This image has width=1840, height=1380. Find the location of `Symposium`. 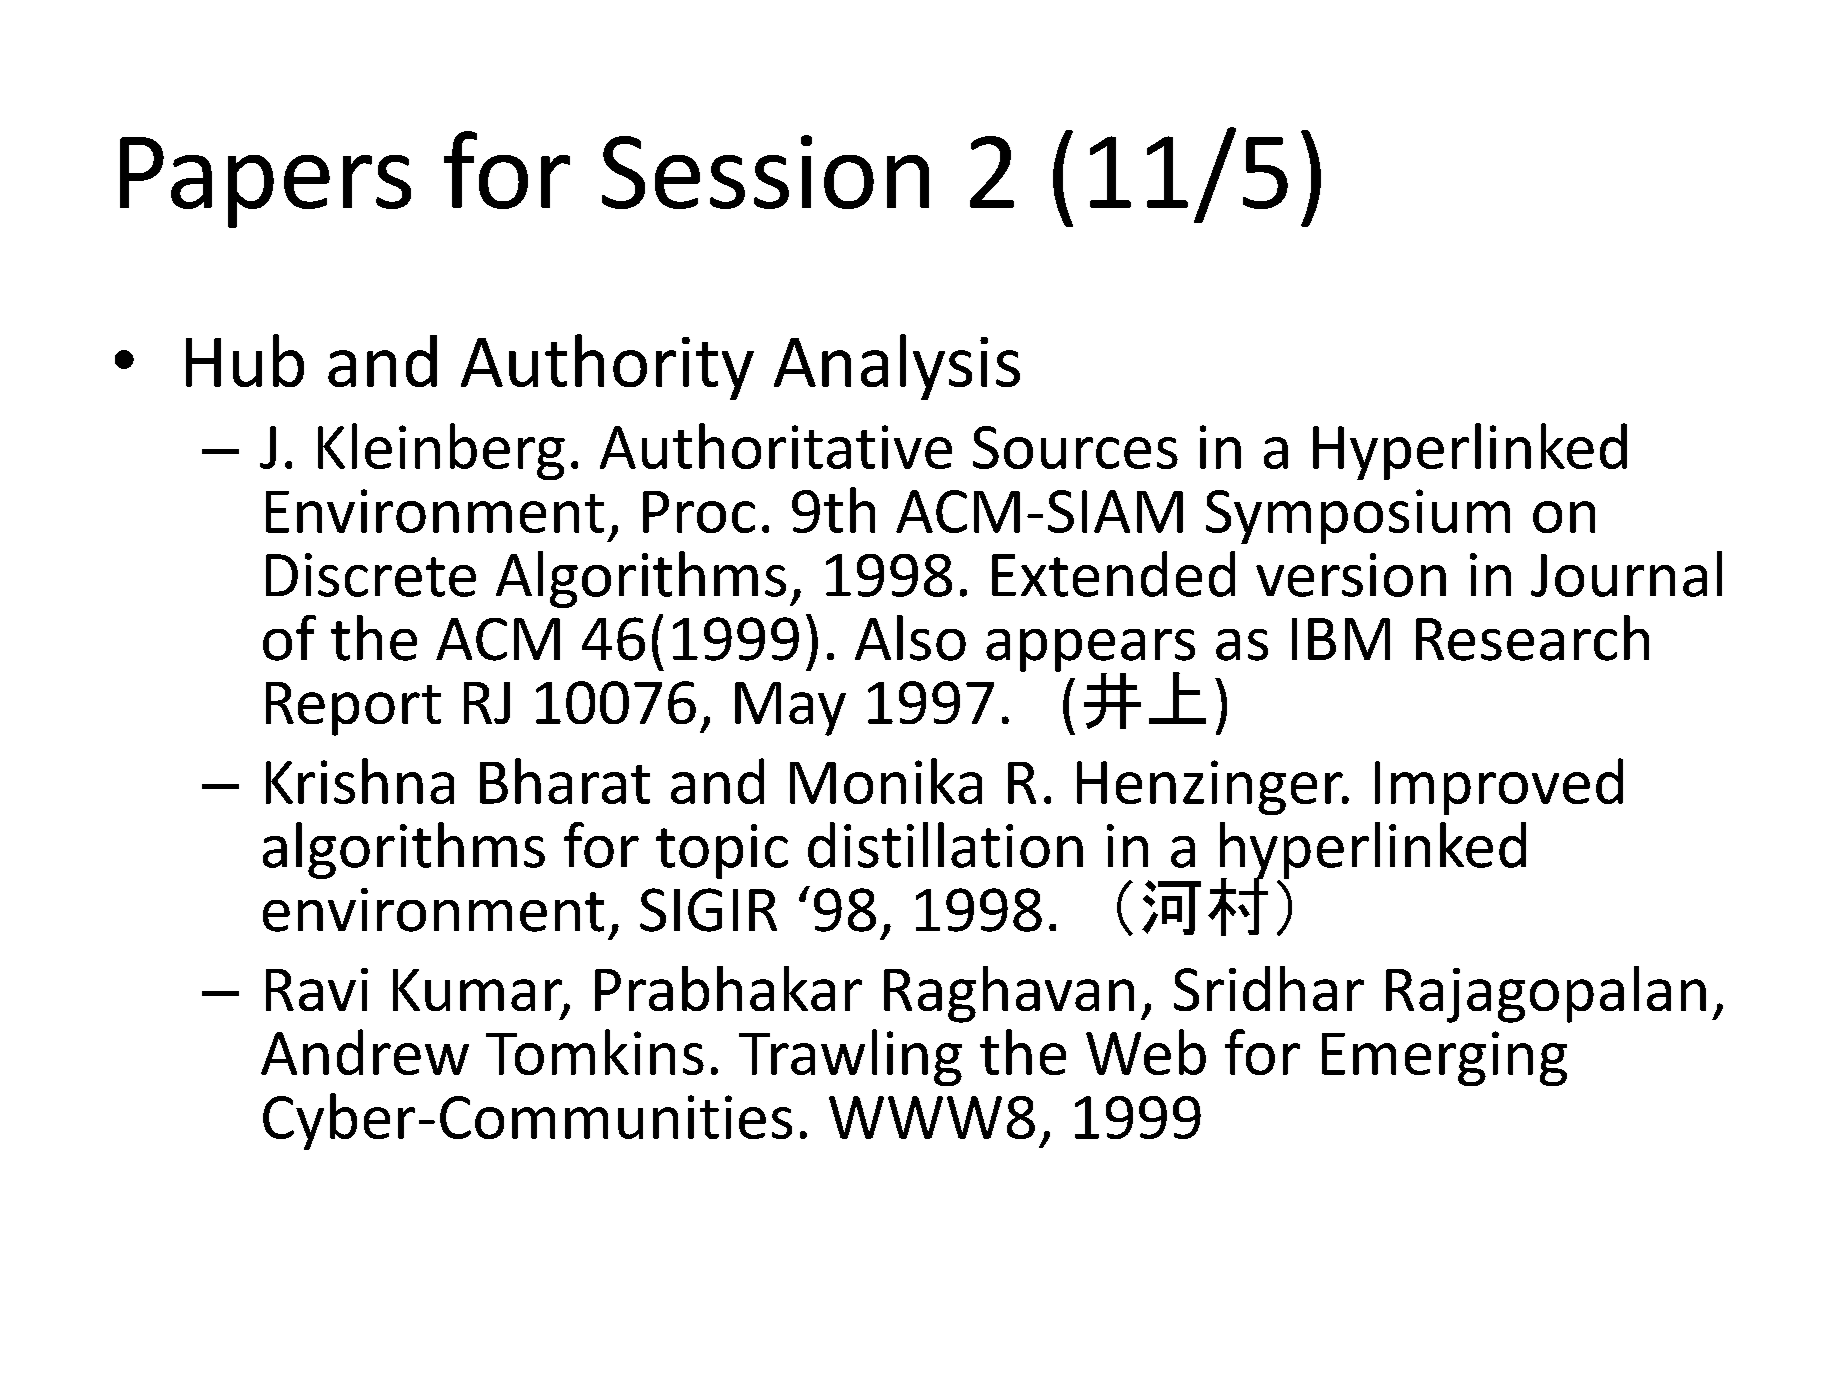

Symposium is located at coordinates (1358, 516).
